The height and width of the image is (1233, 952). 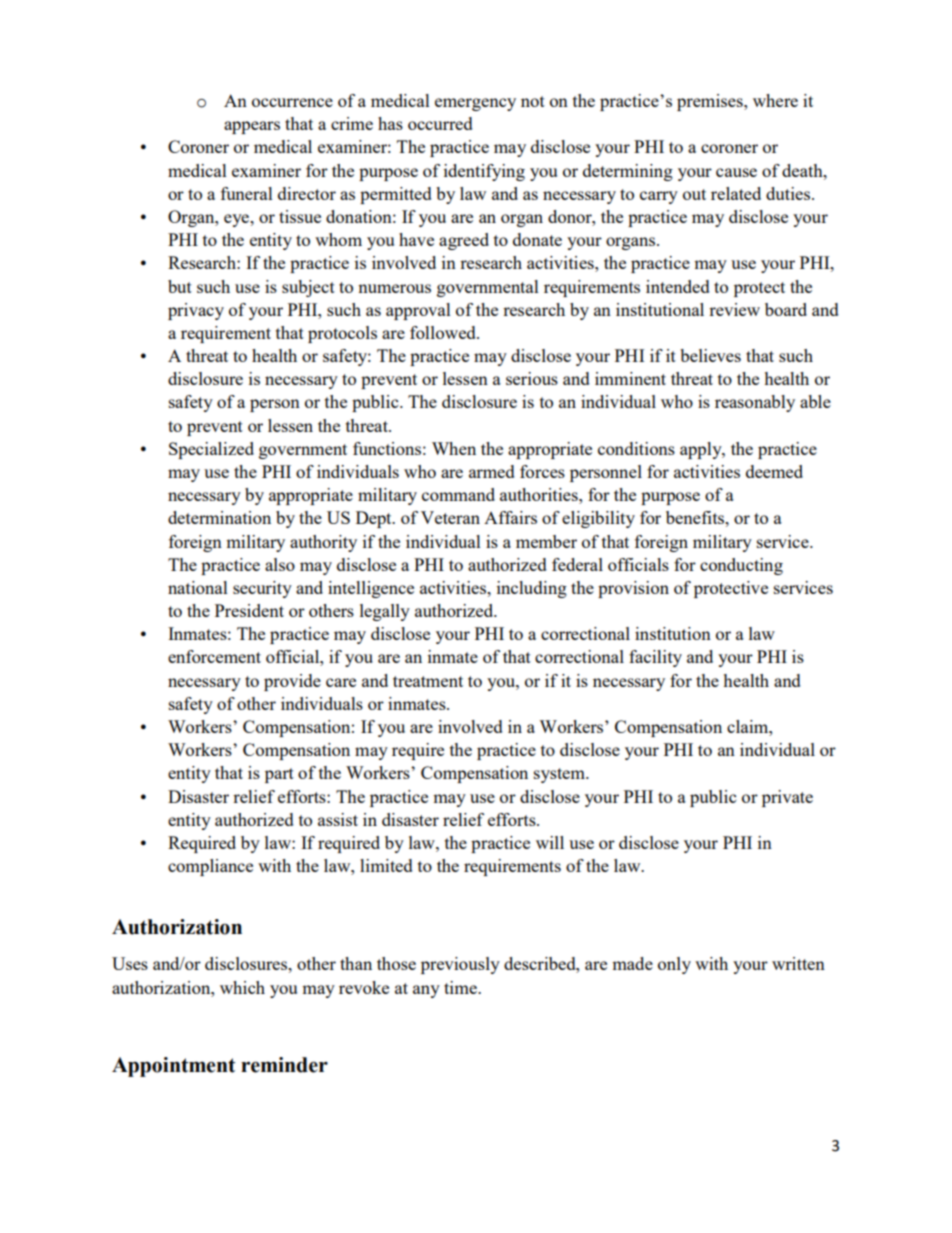 I want to click on time, so click(x=461, y=987).
